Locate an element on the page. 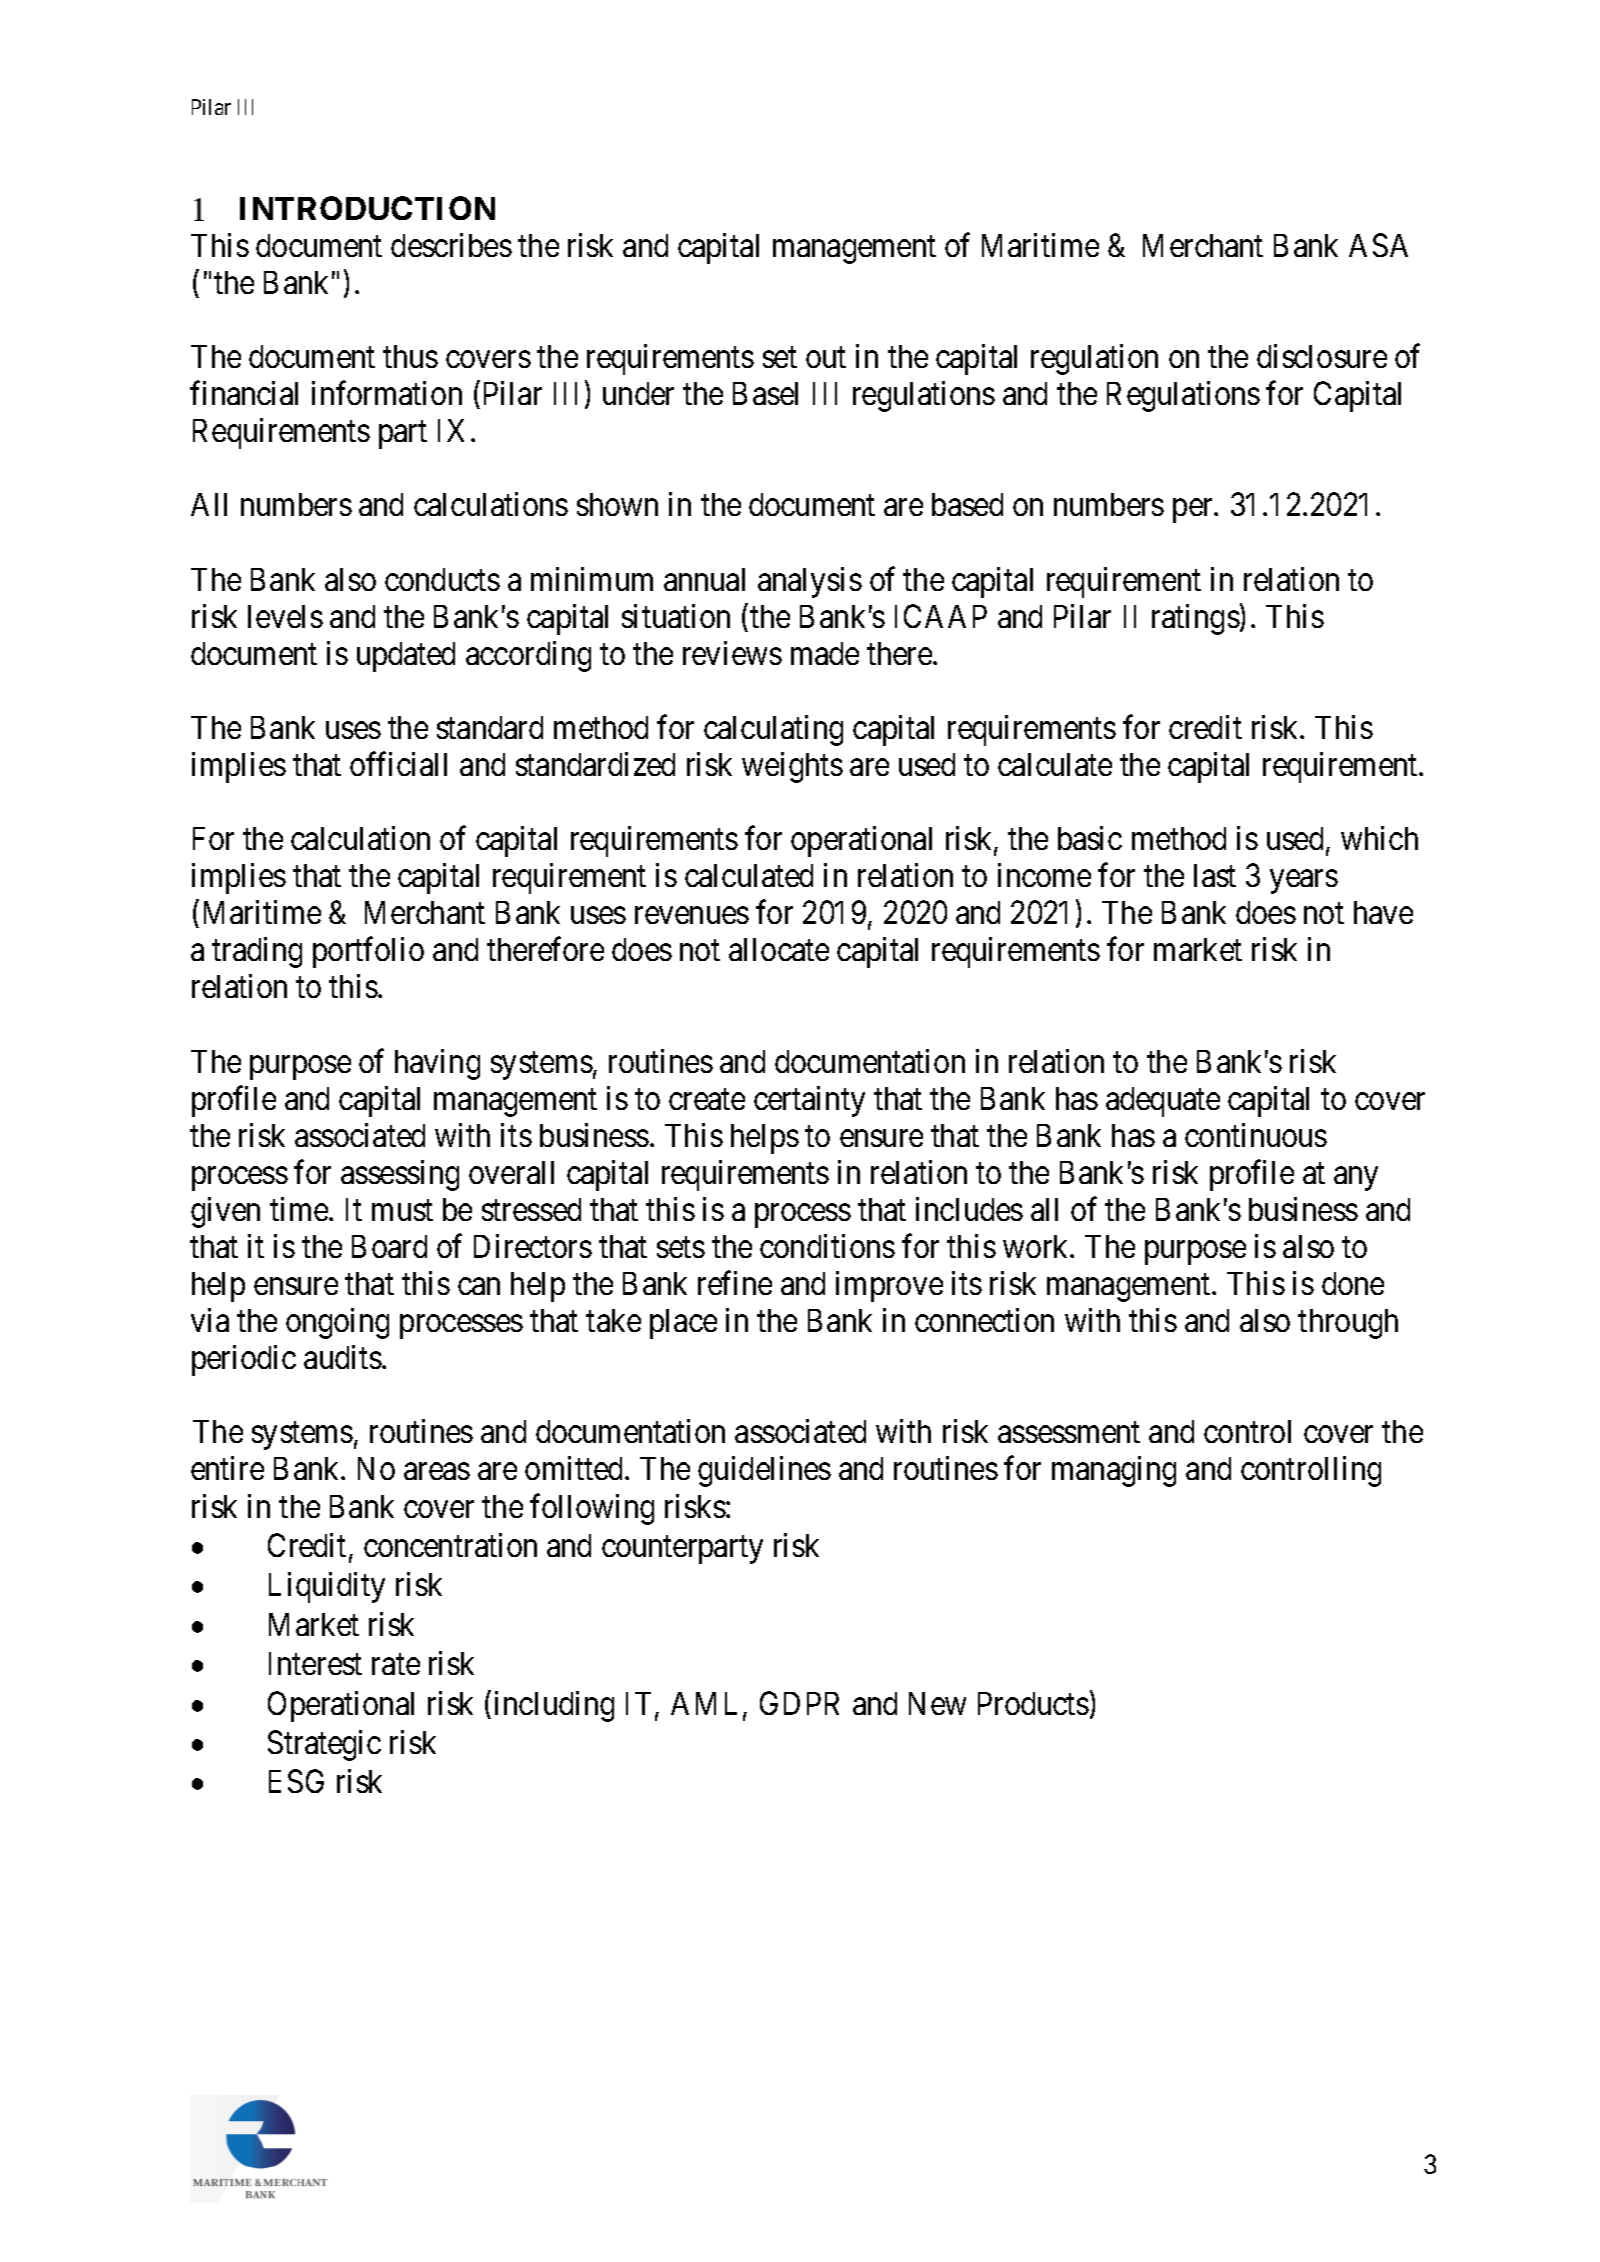 The height and width of the image is (2262, 1600). ESG is located at coordinates (296, 1781).
